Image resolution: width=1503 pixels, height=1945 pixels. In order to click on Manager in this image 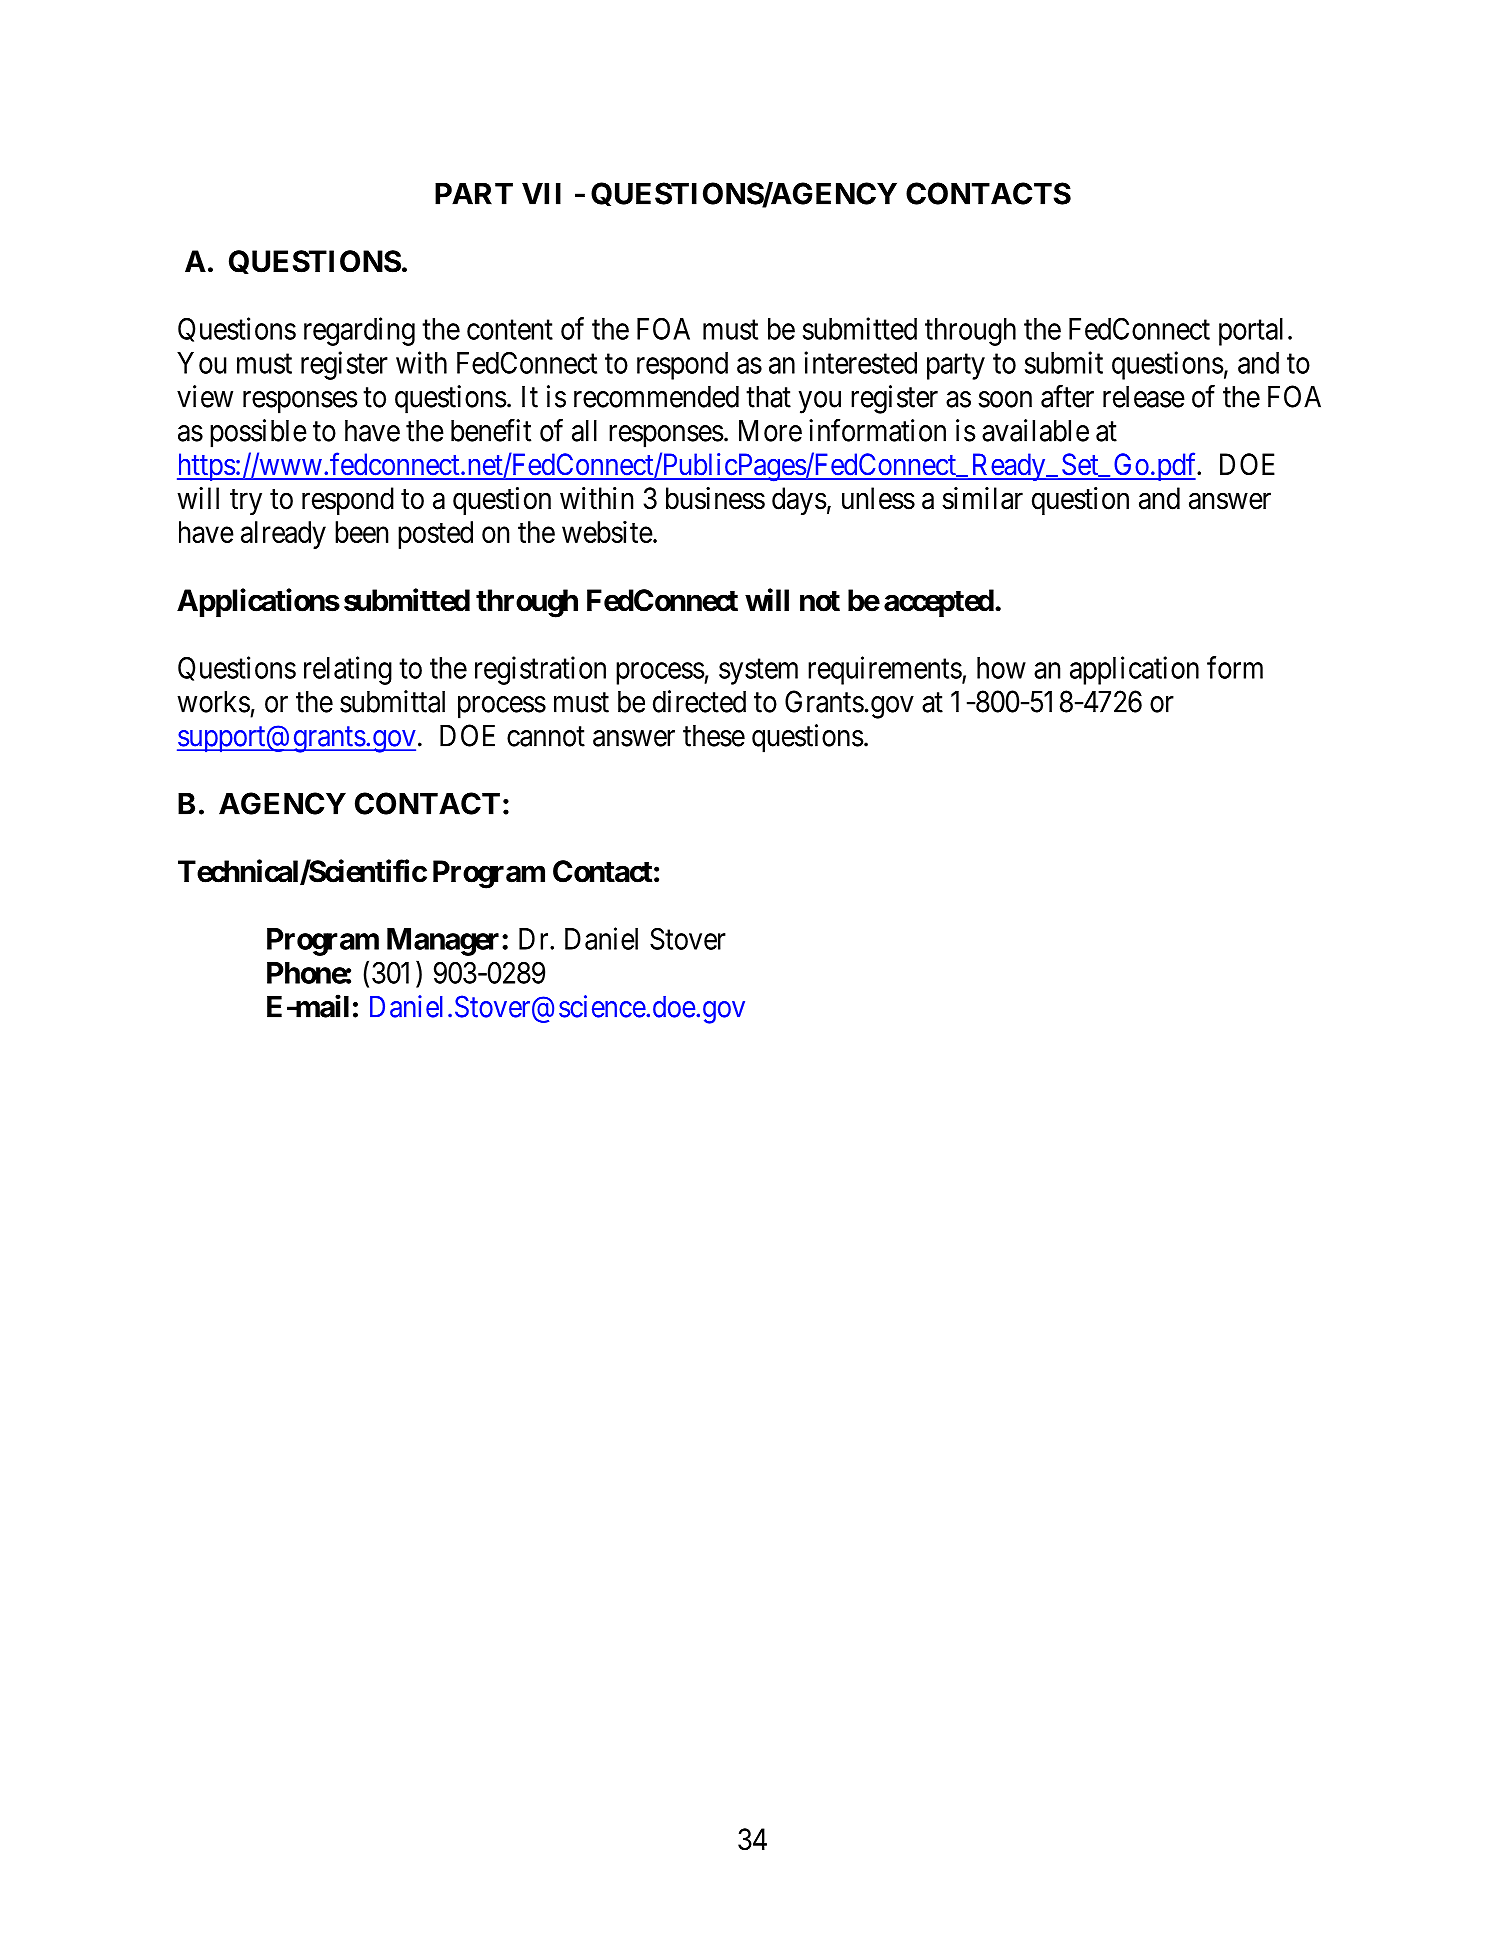, I will do `click(443, 942)`.
